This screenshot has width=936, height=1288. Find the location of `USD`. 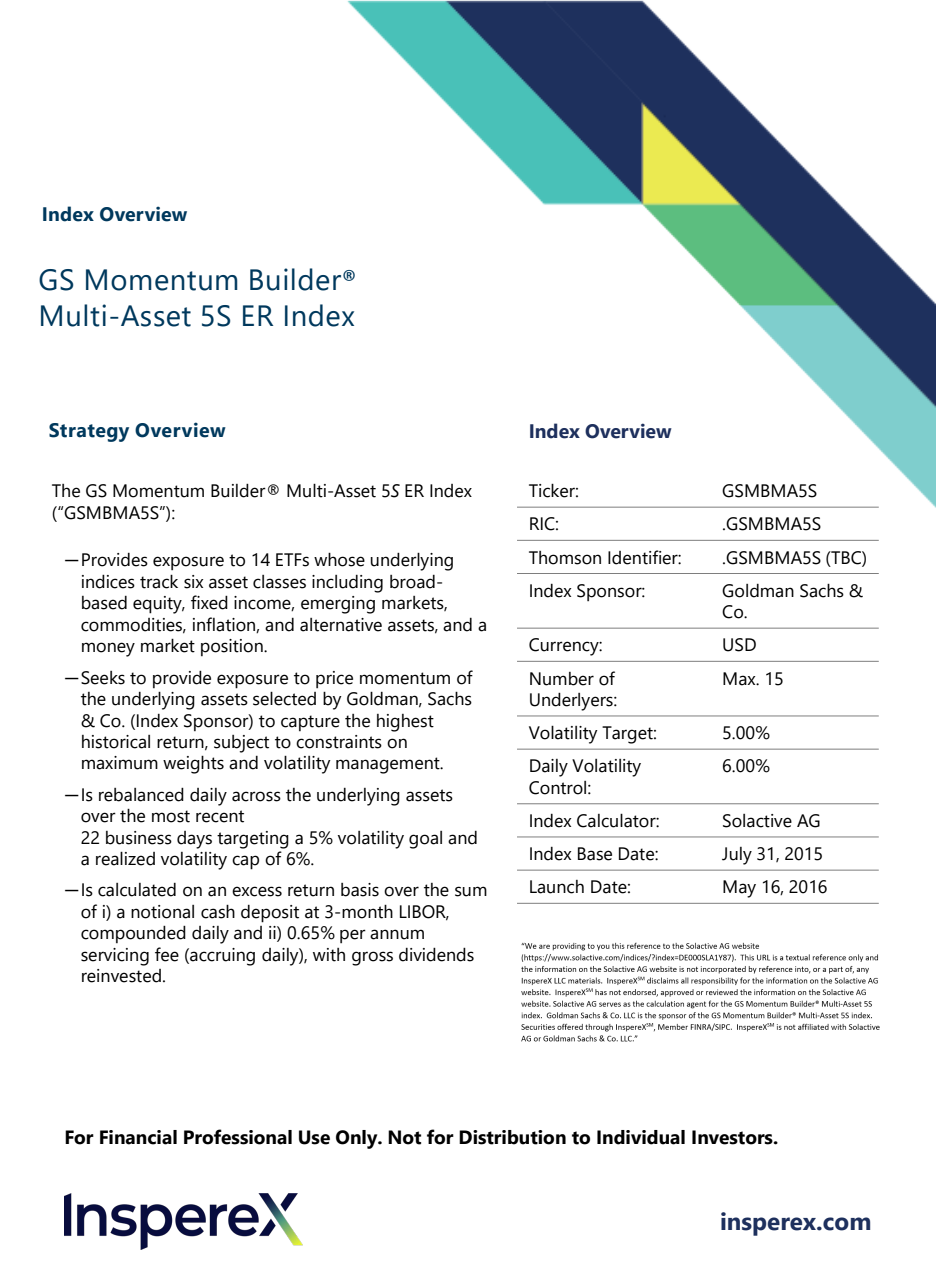

USD is located at coordinates (739, 645).
